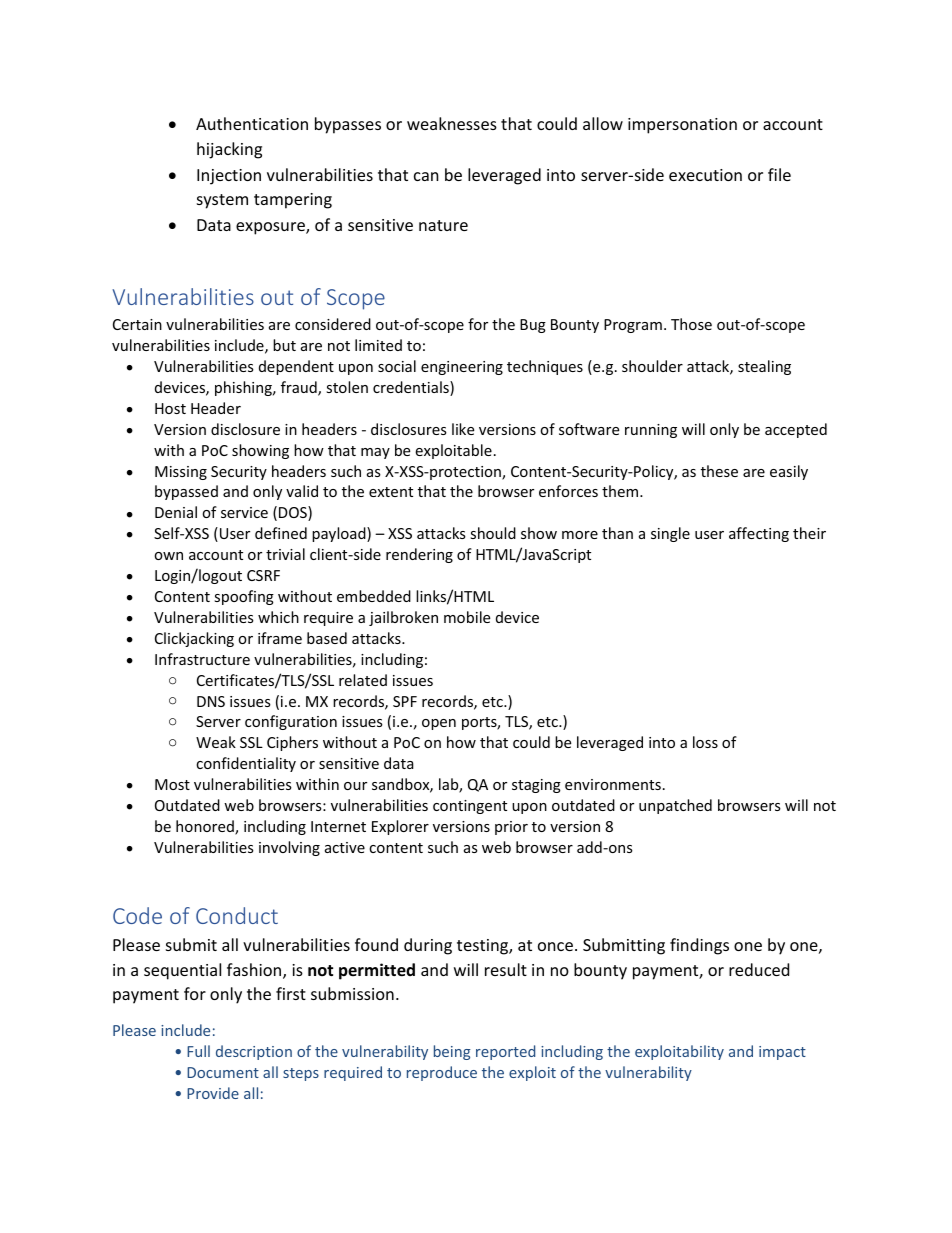 The height and width of the document is (1233, 952). I want to click on Document, so click(223, 1072).
